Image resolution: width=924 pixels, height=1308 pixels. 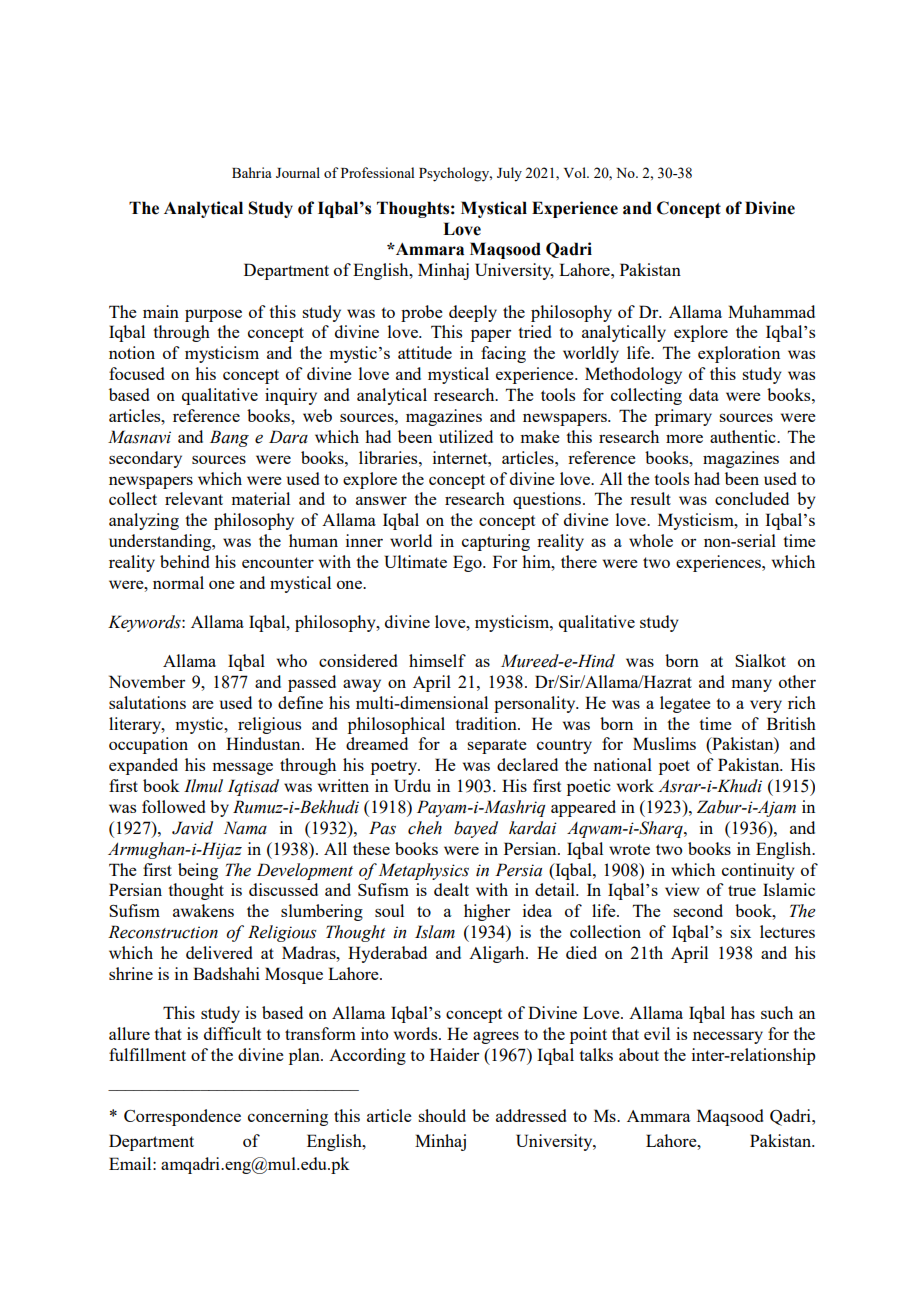 I want to click on authentic, so click(x=744, y=436).
